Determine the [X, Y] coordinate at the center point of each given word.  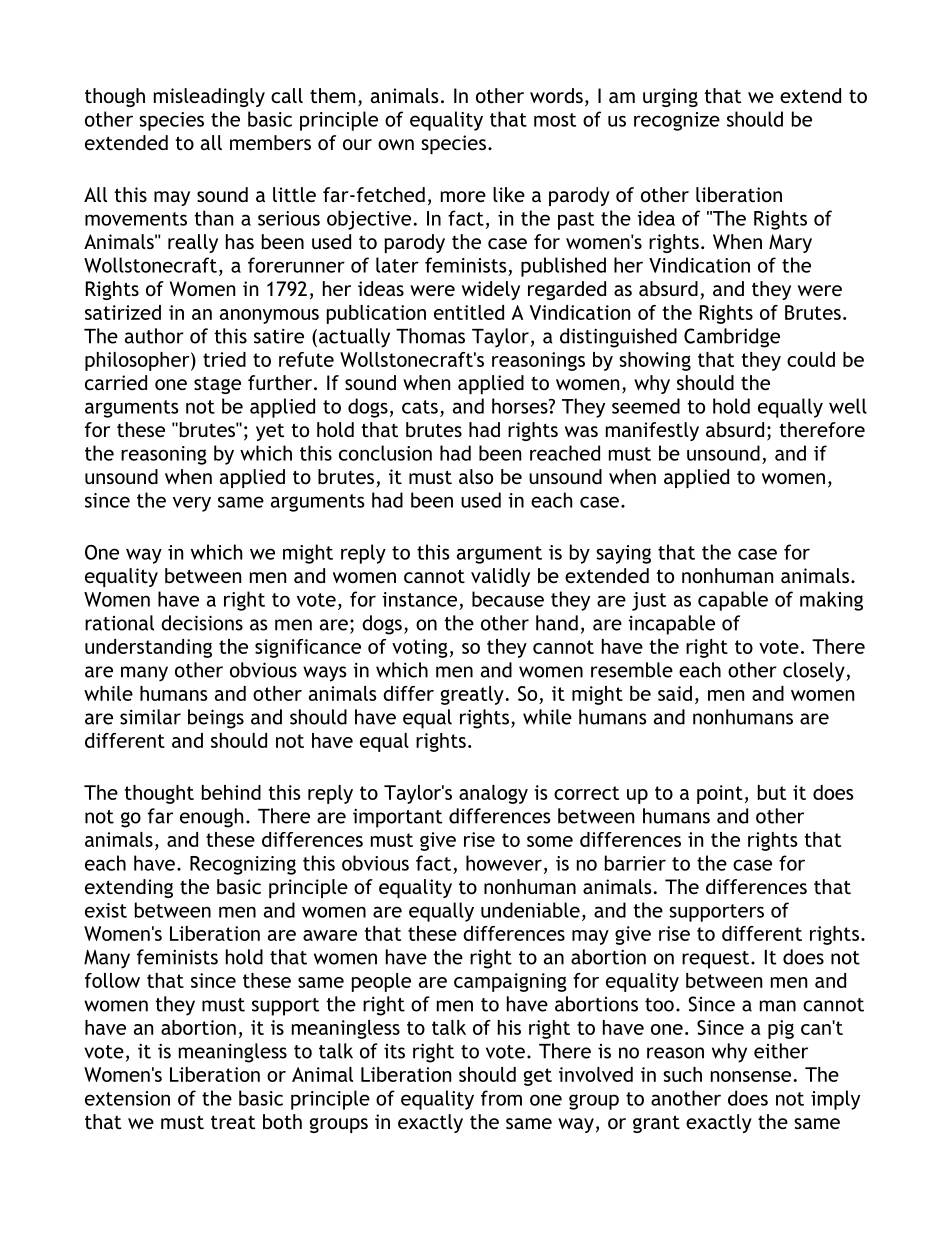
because [508, 599]
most [555, 120]
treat [233, 1122]
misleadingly [209, 97]
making [831, 601]
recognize [677, 121]
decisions [202, 623]
